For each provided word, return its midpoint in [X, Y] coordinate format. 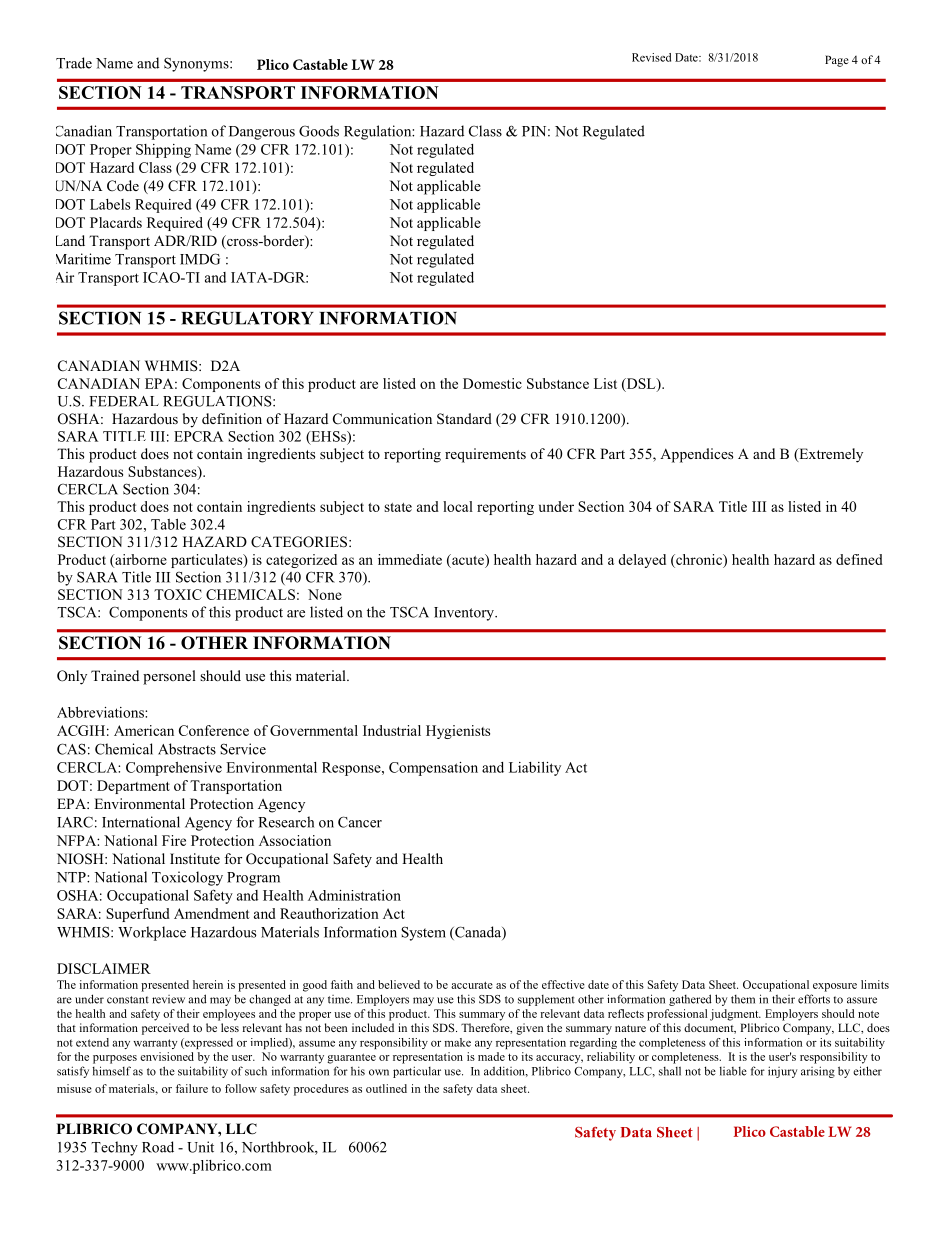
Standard [464, 419]
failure [192, 1088]
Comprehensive [174, 769]
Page [837, 61]
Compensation [433, 769]
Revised [651, 57]
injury [782, 1072]
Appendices [696, 455]
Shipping [163, 151]
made [491, 1056]
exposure [835, 987]
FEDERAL [124, 401]
